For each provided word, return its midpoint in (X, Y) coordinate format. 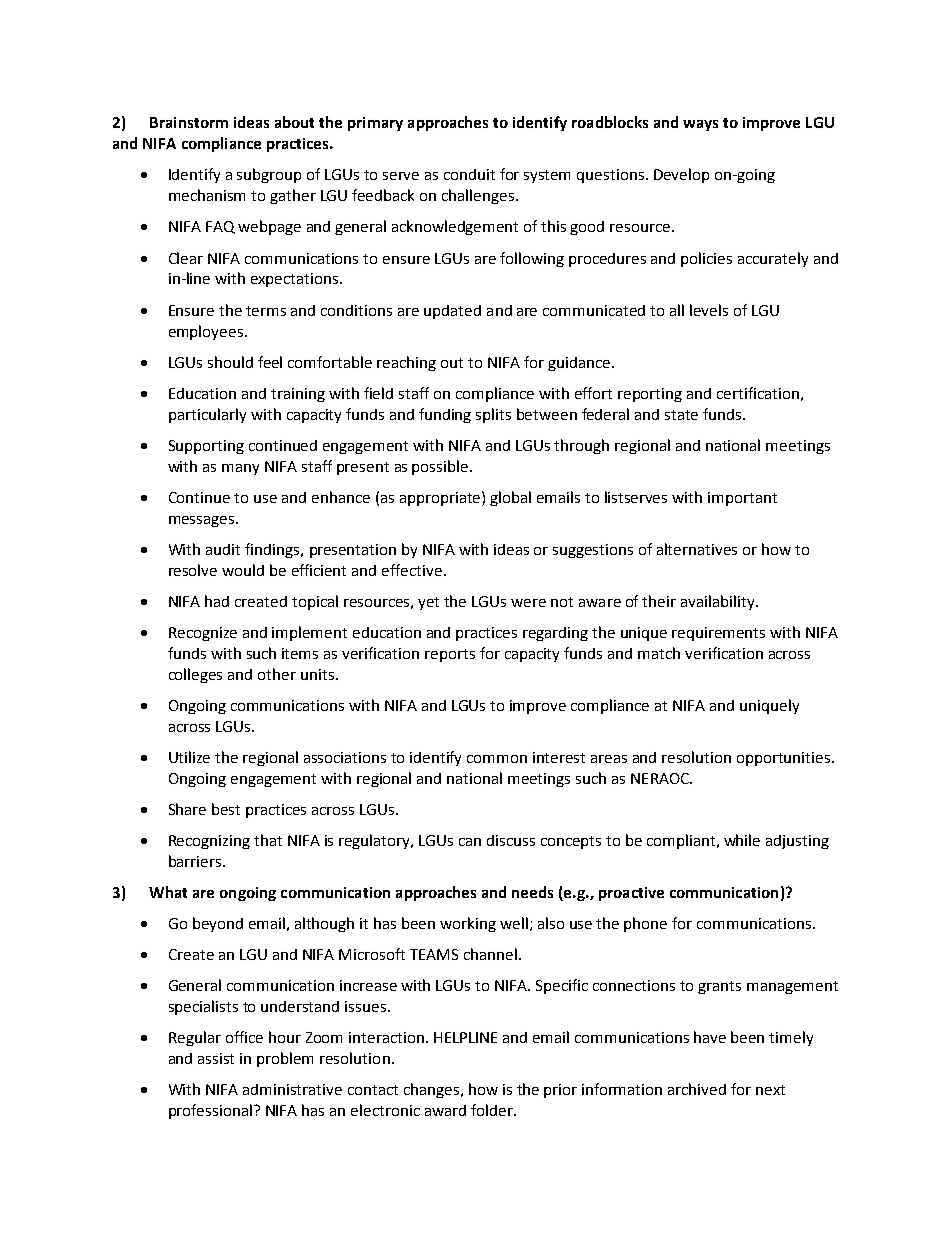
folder (493, 1110)
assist (216, 1058)
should (230, 362)
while (742, 840)
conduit (469, 174)
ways (700, 125)
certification (758, 393)
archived (697, 1089)
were (528, 603)
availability (719, 602)
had (217, 601)
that (268, 840)
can (470, 842)
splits (493, 415)
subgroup (269, 175)
